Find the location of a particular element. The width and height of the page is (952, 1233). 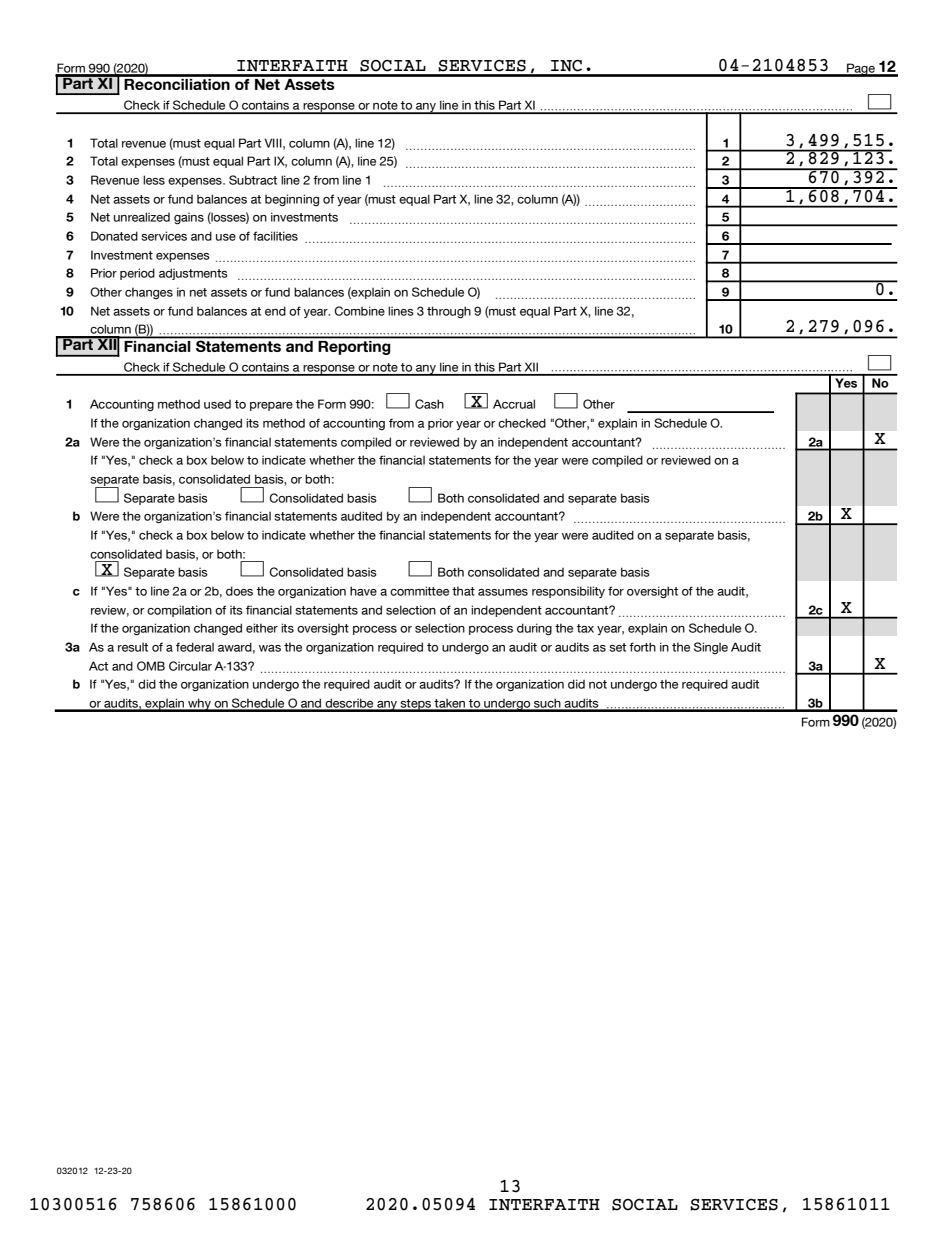

does is located at coordinates (239, 591).
